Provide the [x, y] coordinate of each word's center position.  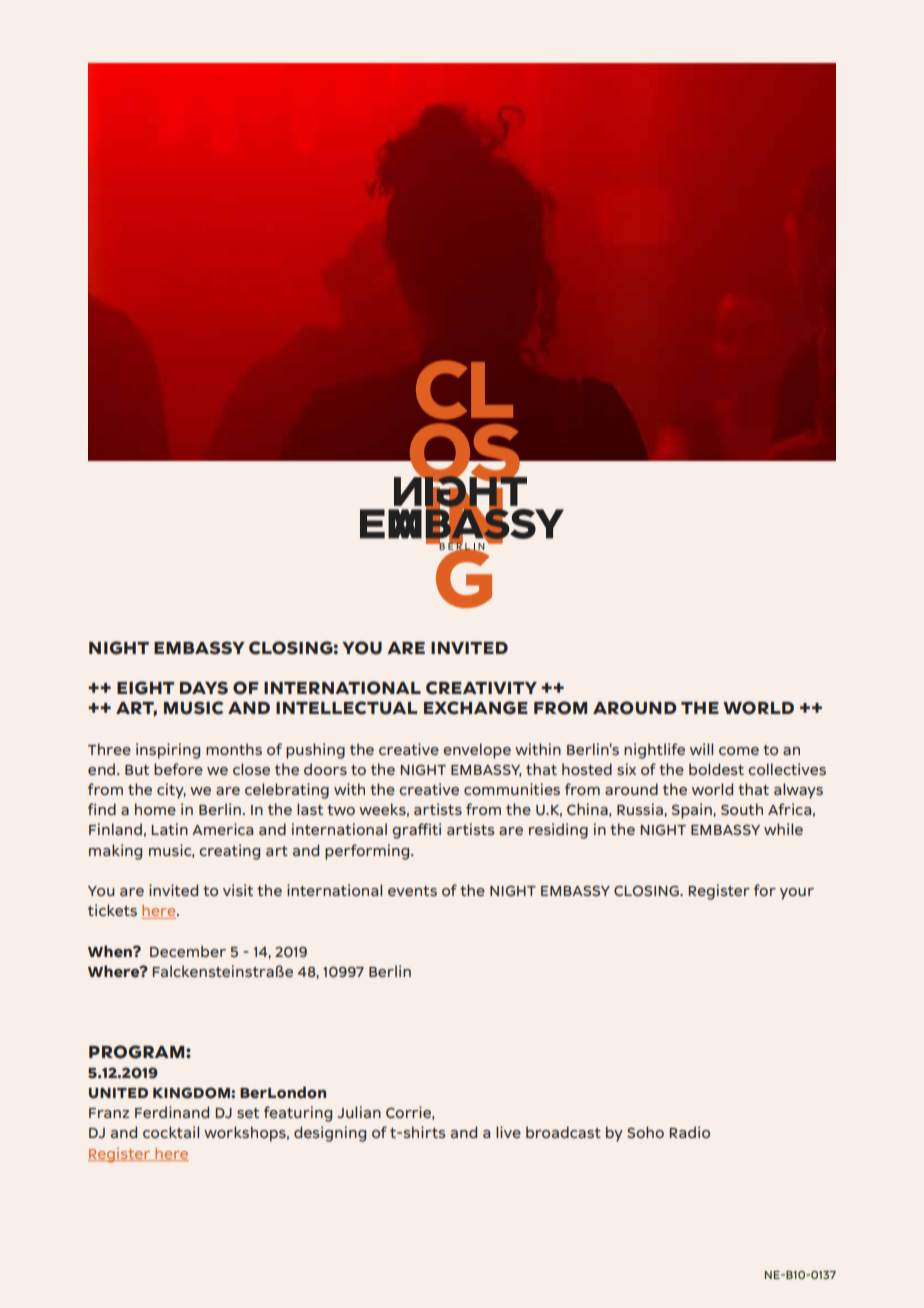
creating [229, 852]
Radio [689, 1132]
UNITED [118, 1093]
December [188, 951]
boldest [716, 769]
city [171, 791]
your [797, 894]
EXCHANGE [476, 708]
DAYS [204, 688]
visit [238, 890]
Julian [359, 1112]
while [783, 829]
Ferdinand [172, 1112]
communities [512, 789]
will [701, 749]
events [412, 891]
